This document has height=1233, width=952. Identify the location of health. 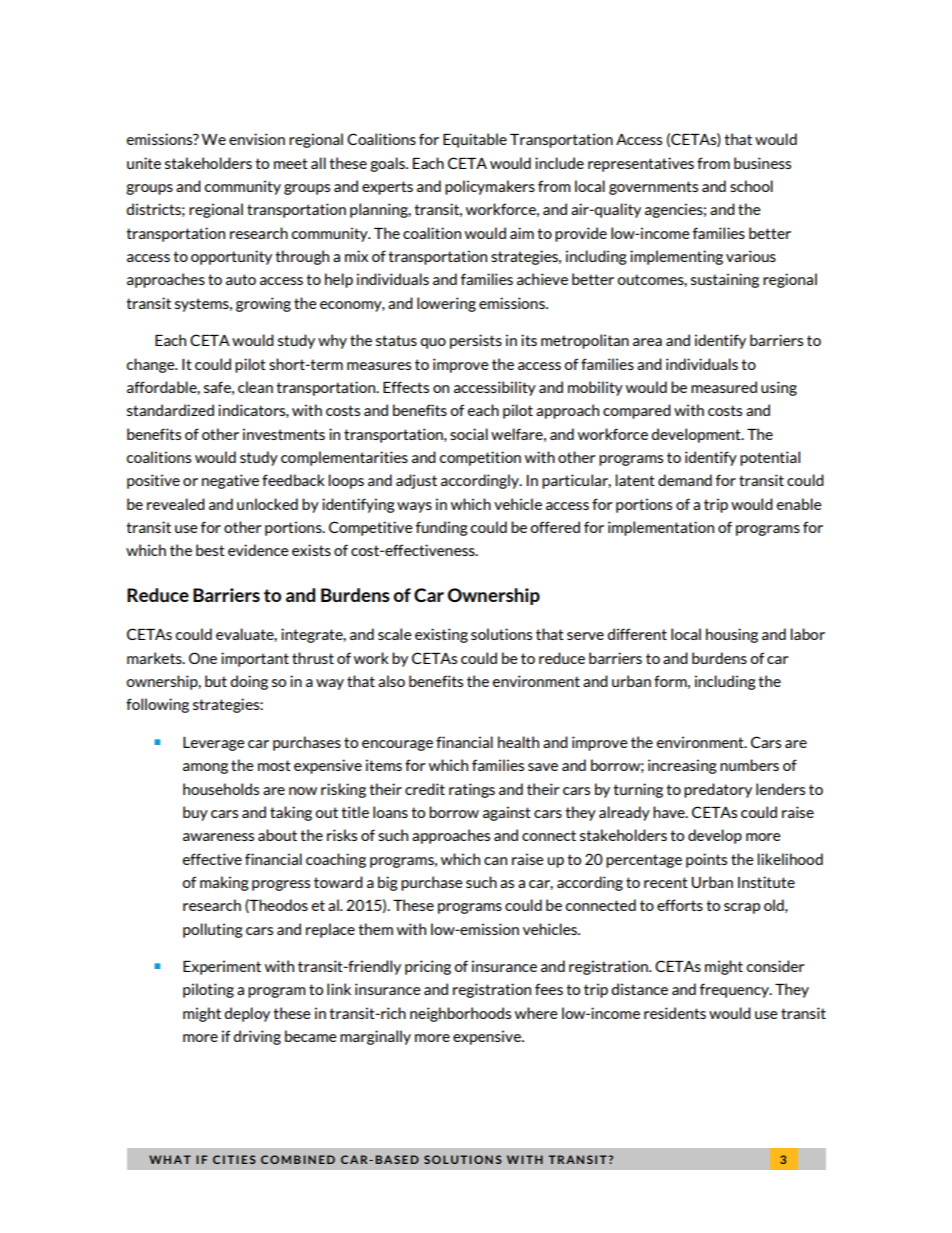
(518, 742).
